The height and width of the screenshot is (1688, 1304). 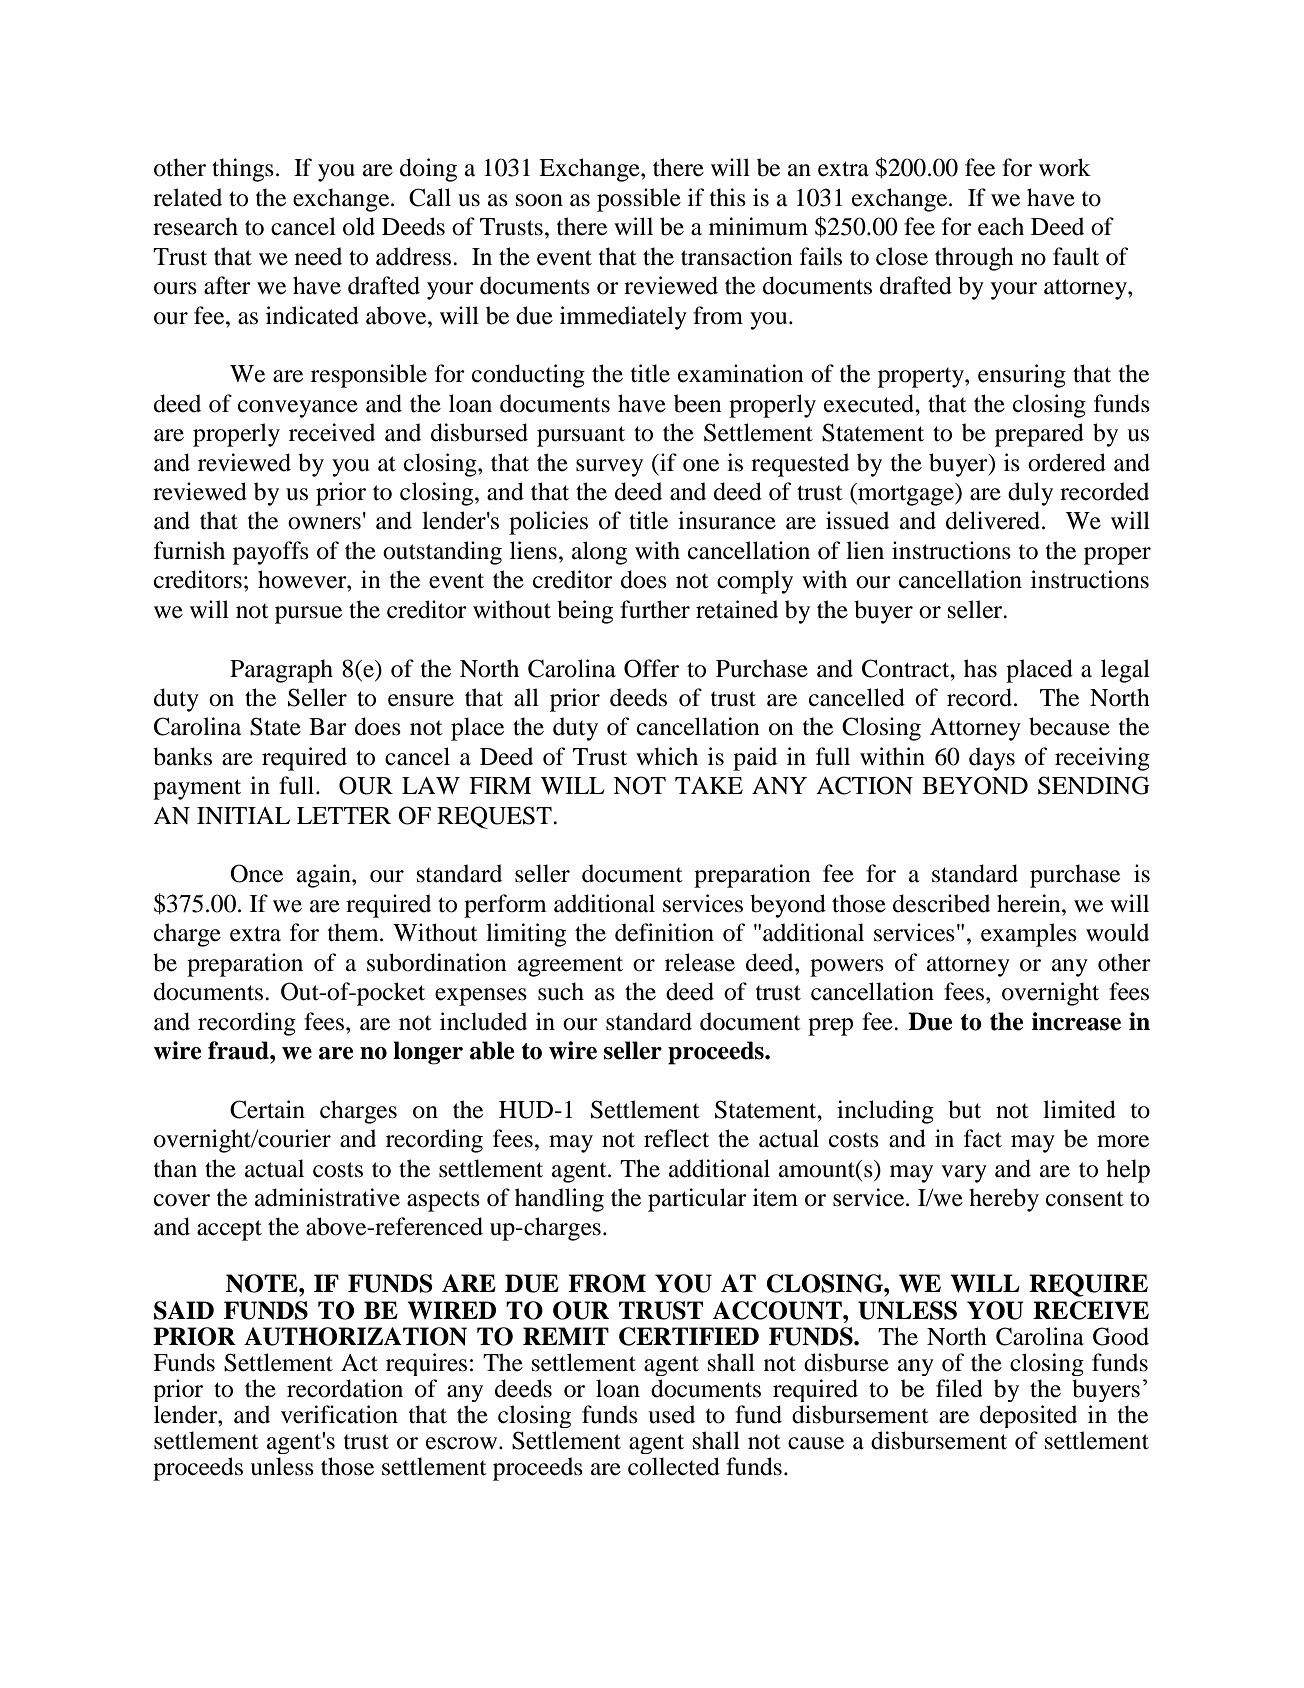 I want to click on INITIAL, so click(x=243, y=815).
